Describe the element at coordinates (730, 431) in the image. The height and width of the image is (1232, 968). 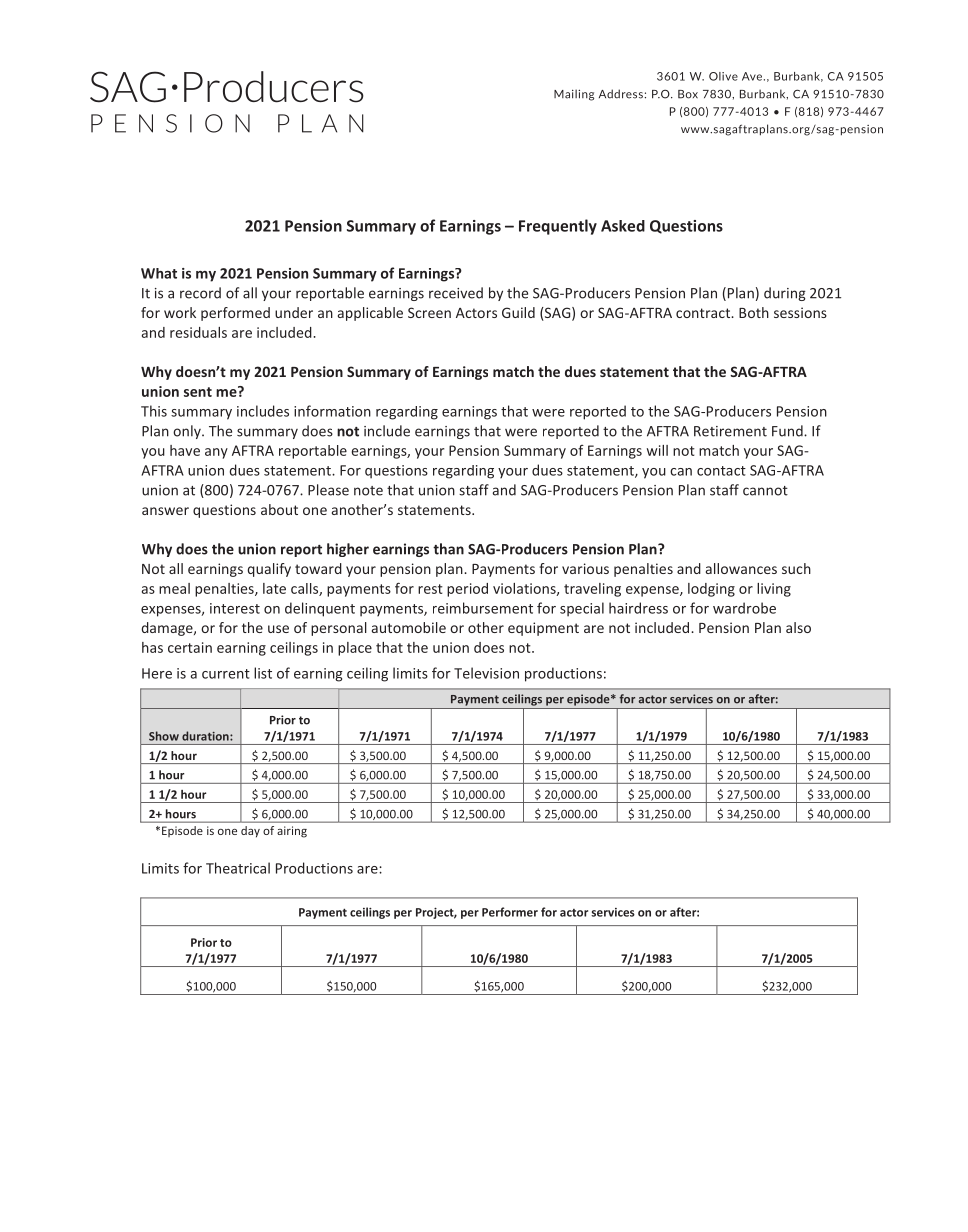
I see `Retirement` at that location.
